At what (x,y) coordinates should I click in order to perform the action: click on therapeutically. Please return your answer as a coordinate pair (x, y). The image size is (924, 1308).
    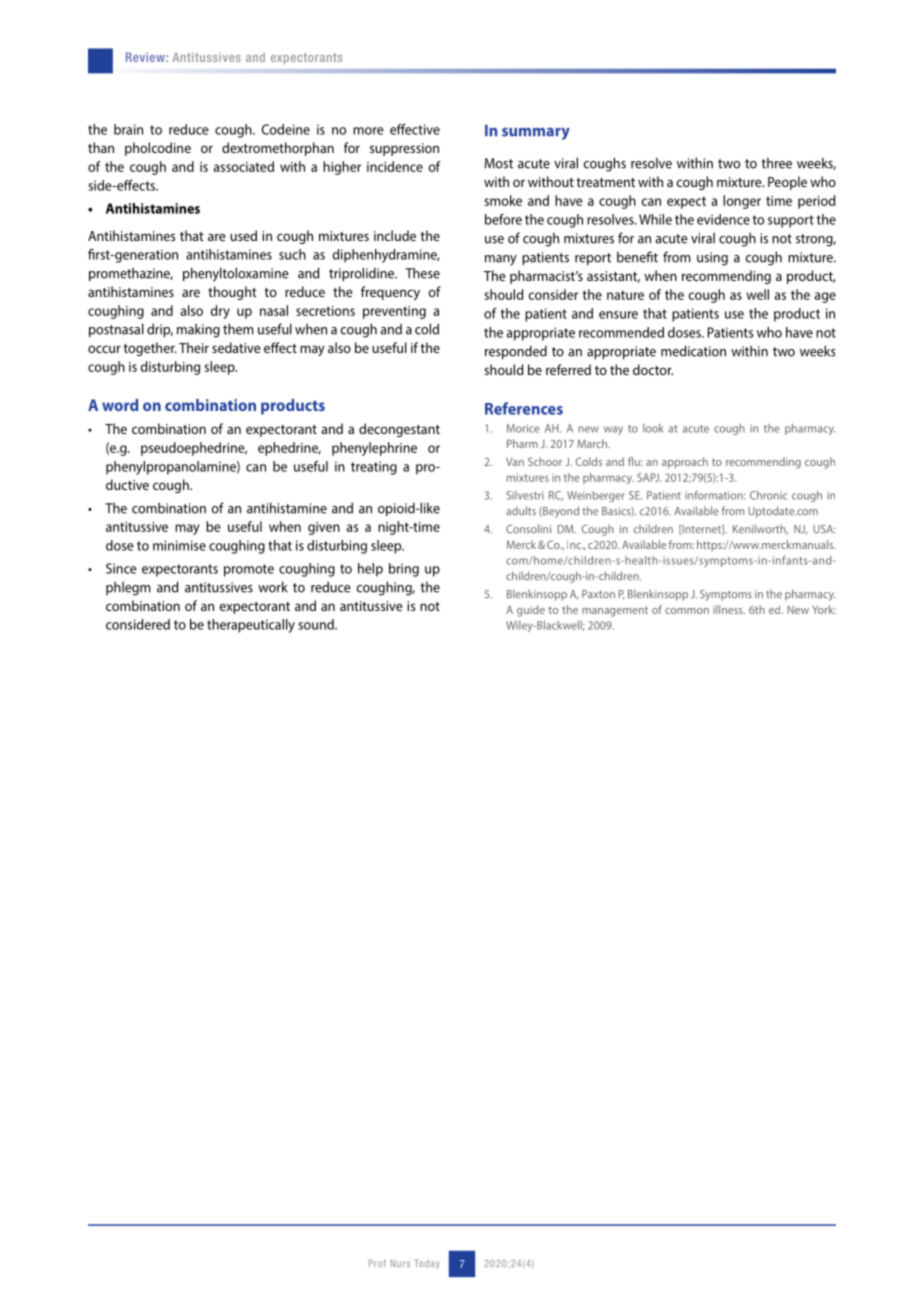
    Looking at the image, I should click on (251, 626).
